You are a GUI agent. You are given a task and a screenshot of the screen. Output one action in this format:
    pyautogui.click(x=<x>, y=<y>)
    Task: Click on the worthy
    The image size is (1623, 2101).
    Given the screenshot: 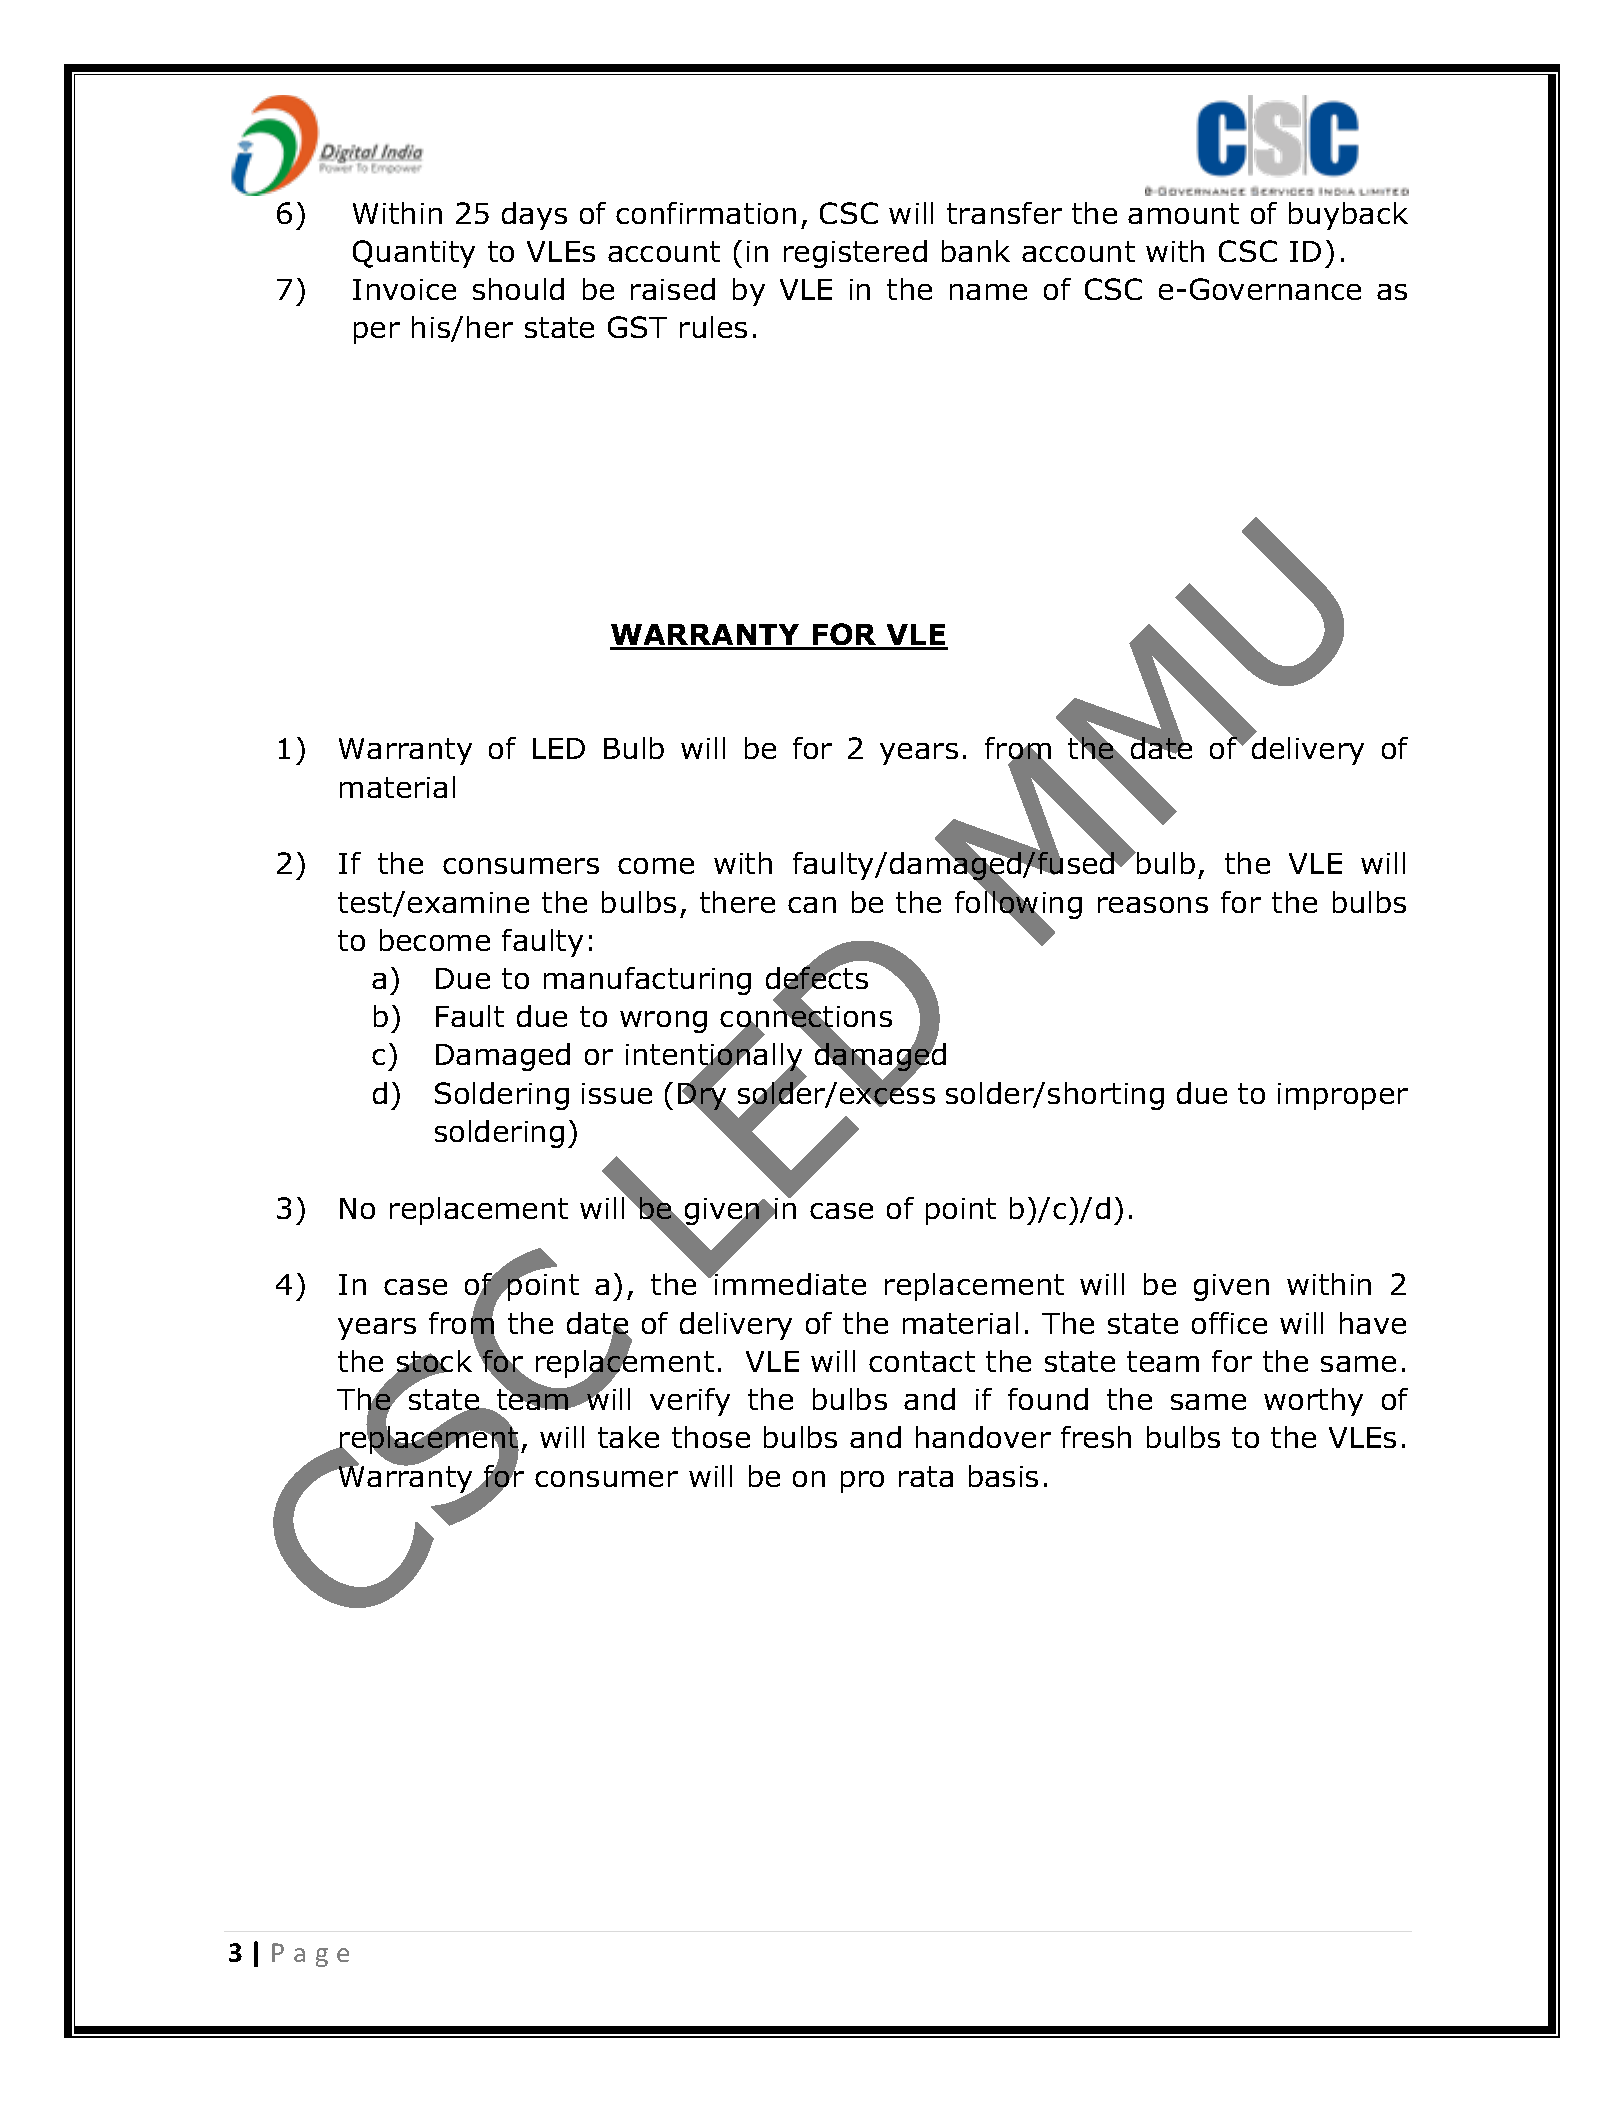 What is the action you would take?
    pyautogui.click(x=1313, y=1402)
